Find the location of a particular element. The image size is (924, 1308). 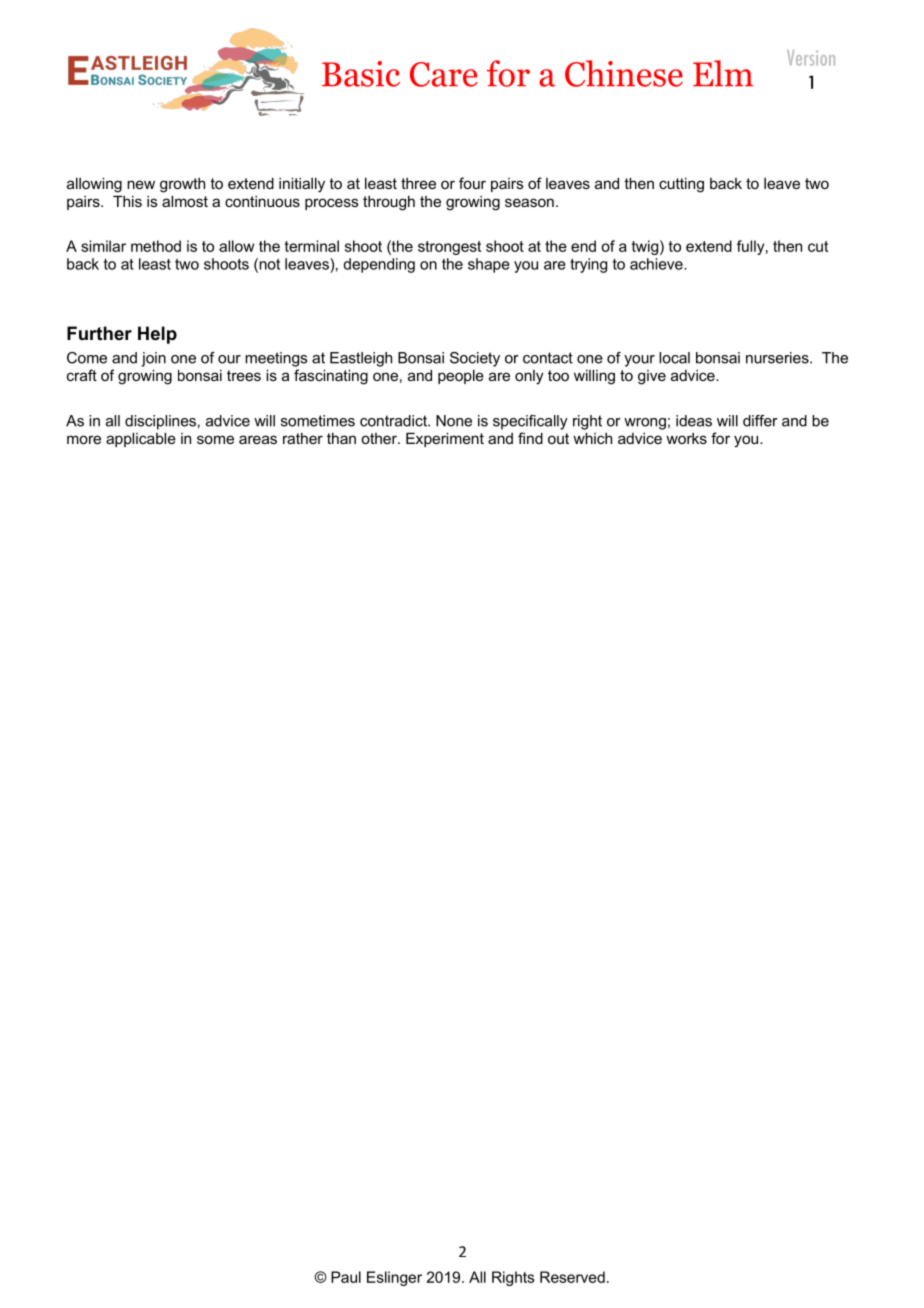

Paul is located at coordinates (346, 1277).
